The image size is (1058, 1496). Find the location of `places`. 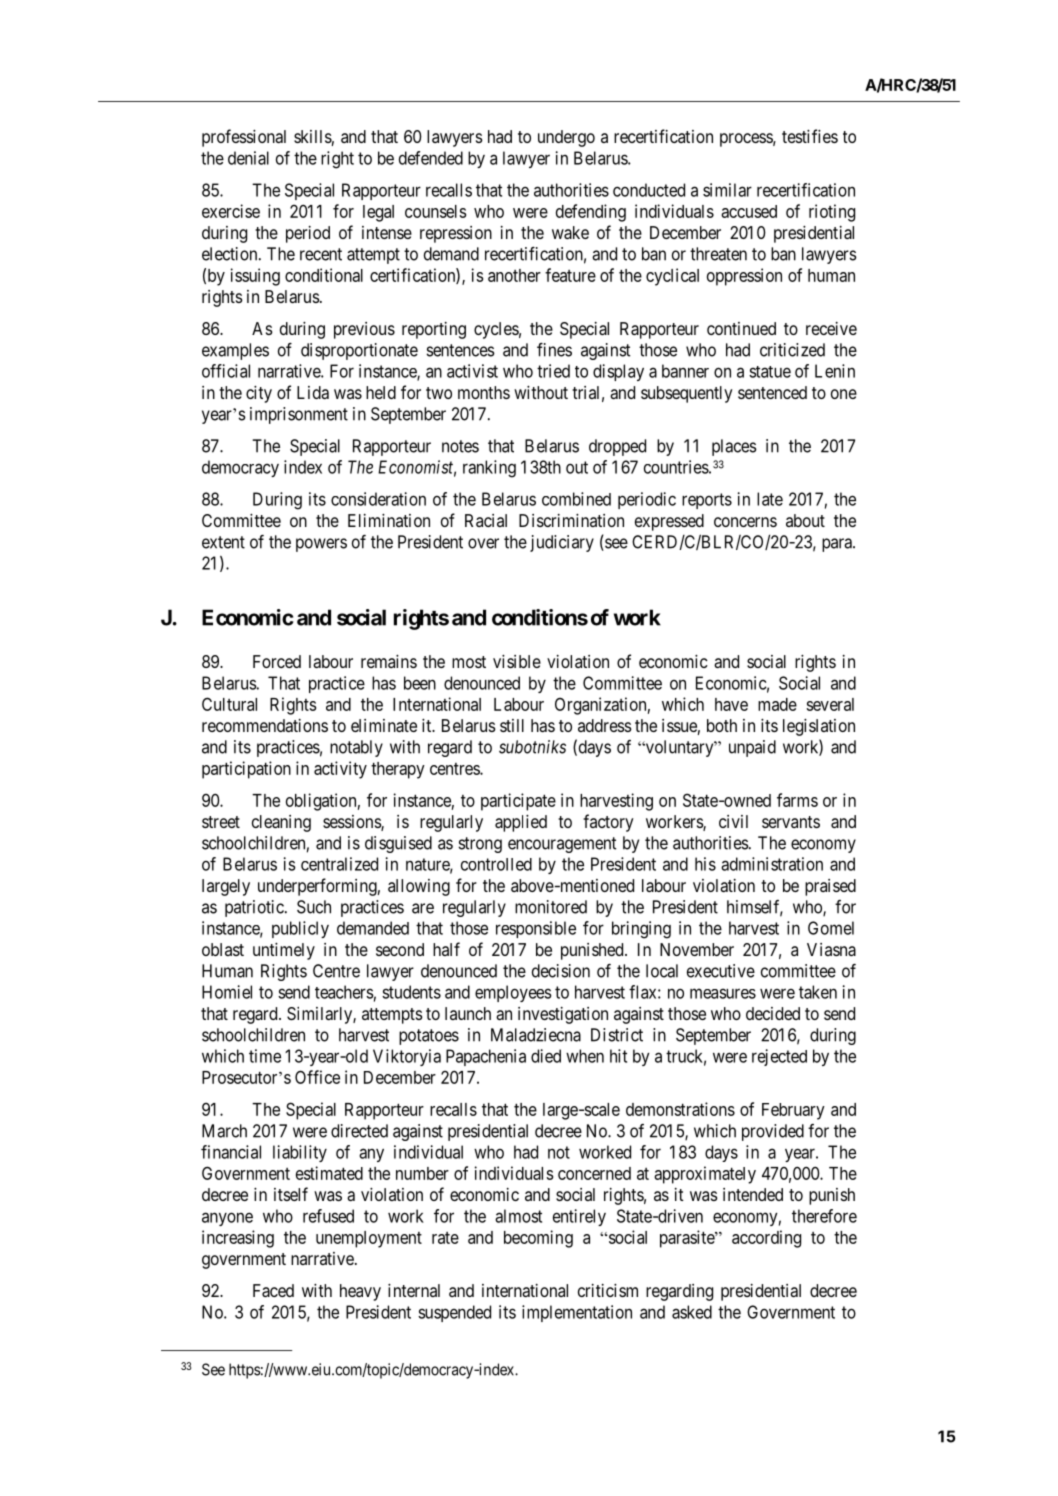

places is located at coordinates (734, 447).
